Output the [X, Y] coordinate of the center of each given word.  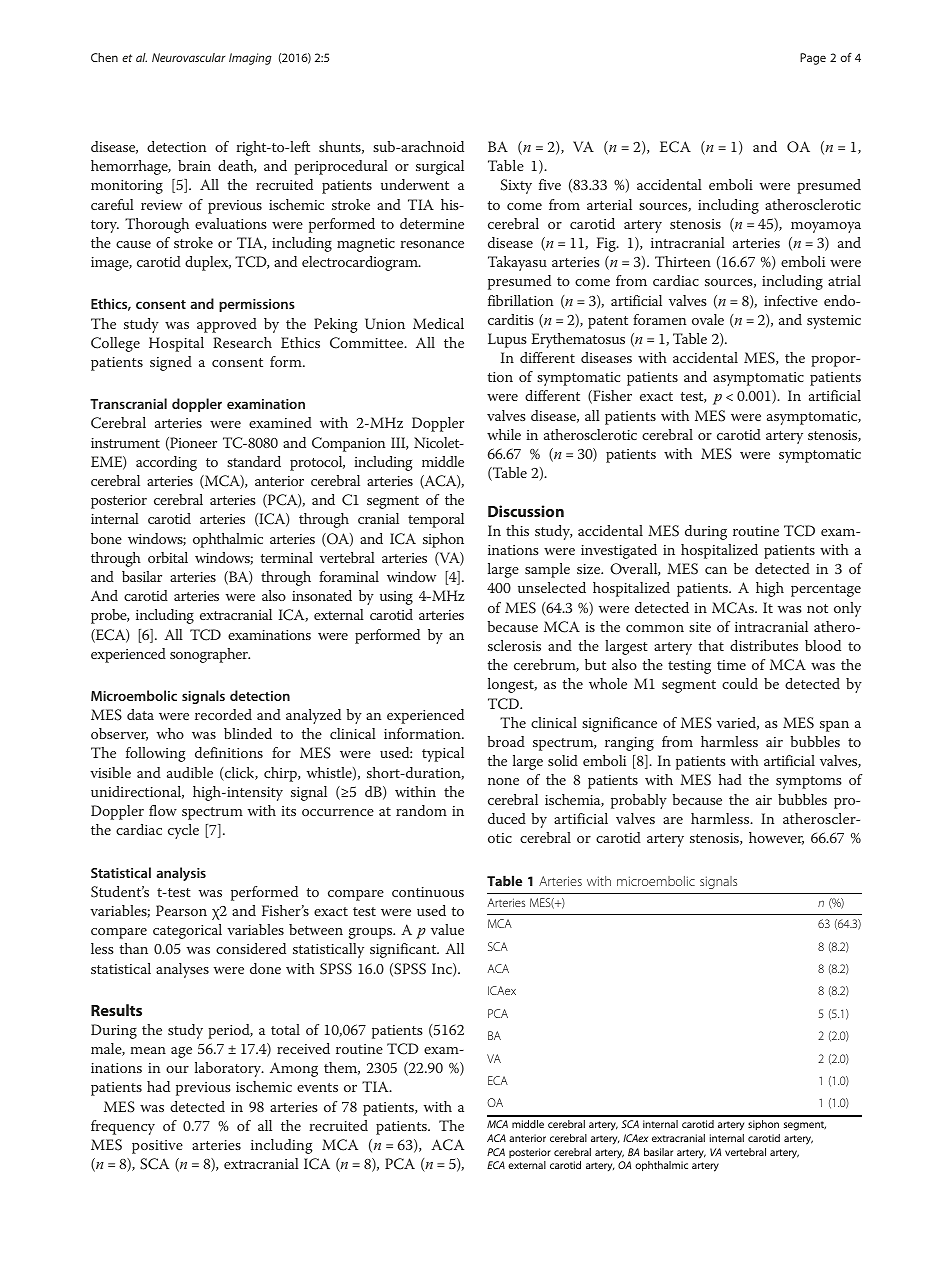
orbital [168, 557]
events [317, 1087]
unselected [552, 587]
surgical [440, 167]
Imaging [250, 59]
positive [157, 1147]
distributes [764, 645]
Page [813, 59]
